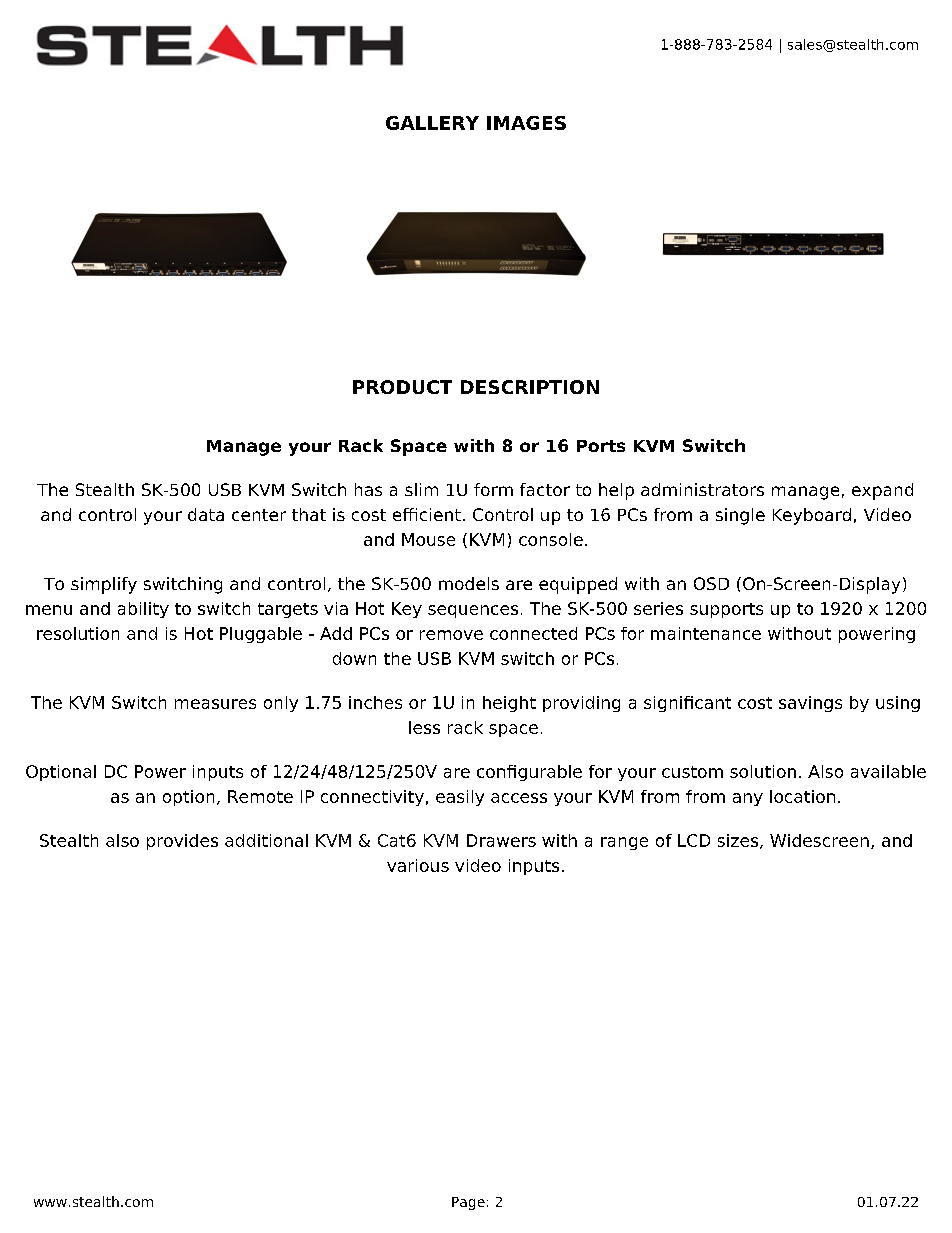 This screenshot has width=952, height=1233. I want to click on measures, so click(215, 704).
